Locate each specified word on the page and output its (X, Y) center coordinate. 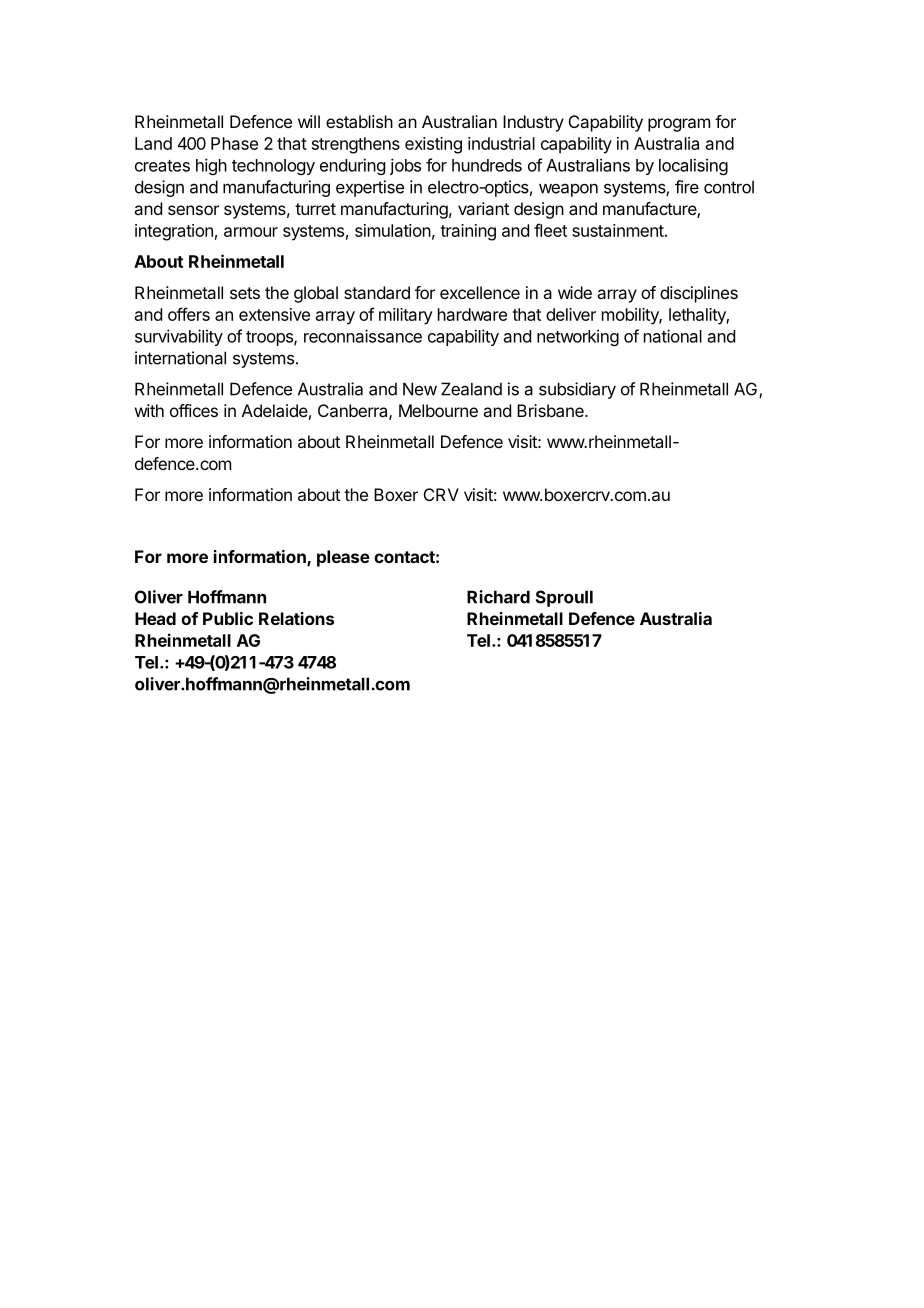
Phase (234, 143)
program (679, 125)
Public (228, 618)
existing (433, 145)
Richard (498, 597)
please (343, 558)
